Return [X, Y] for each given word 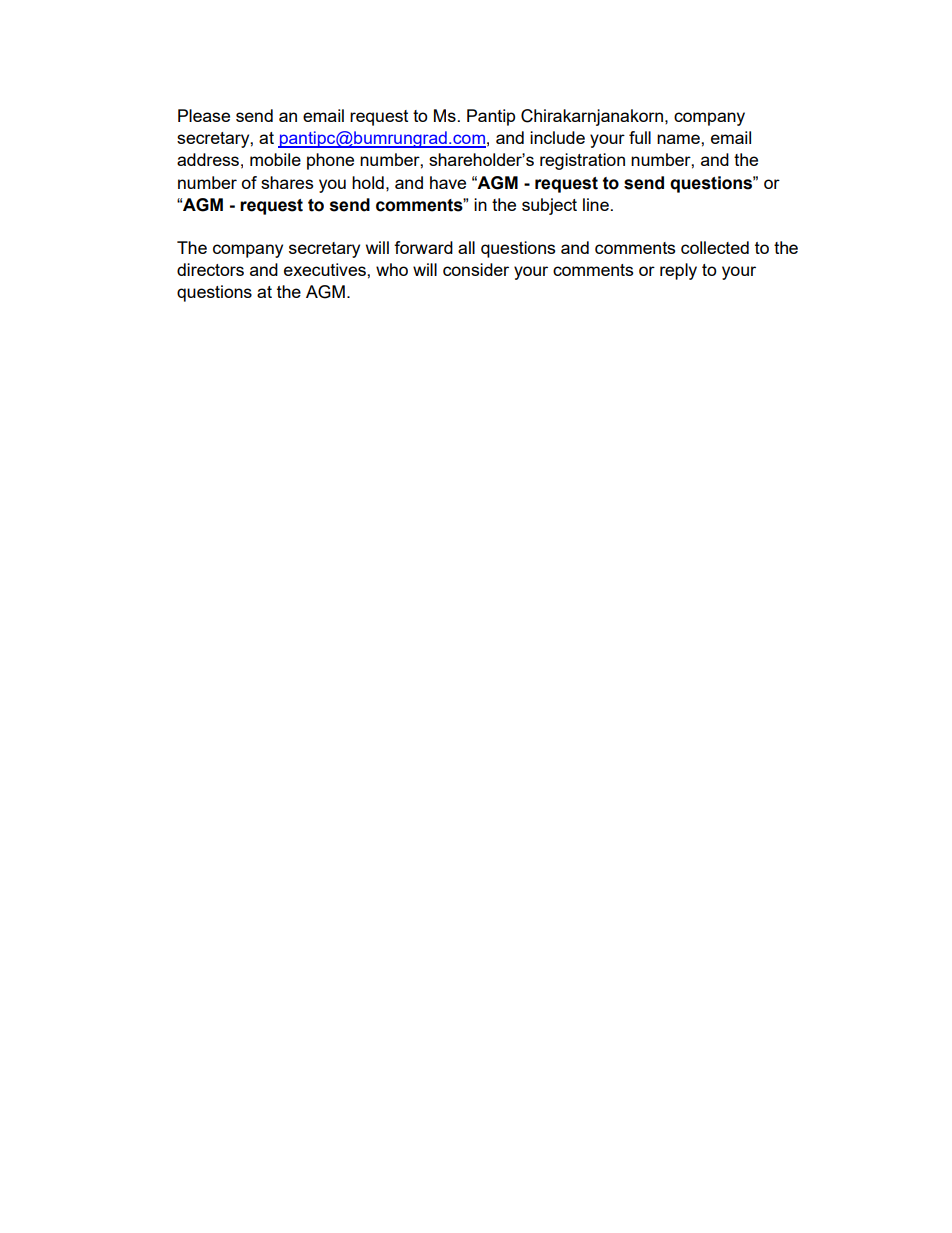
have [448, 182]
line [596, 204]
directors [210, 269]
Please [204, 115]
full [640, 137]
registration [582, 161]
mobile [275, 159]
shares [287, 182]
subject [549, 206]
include [557, 137]
